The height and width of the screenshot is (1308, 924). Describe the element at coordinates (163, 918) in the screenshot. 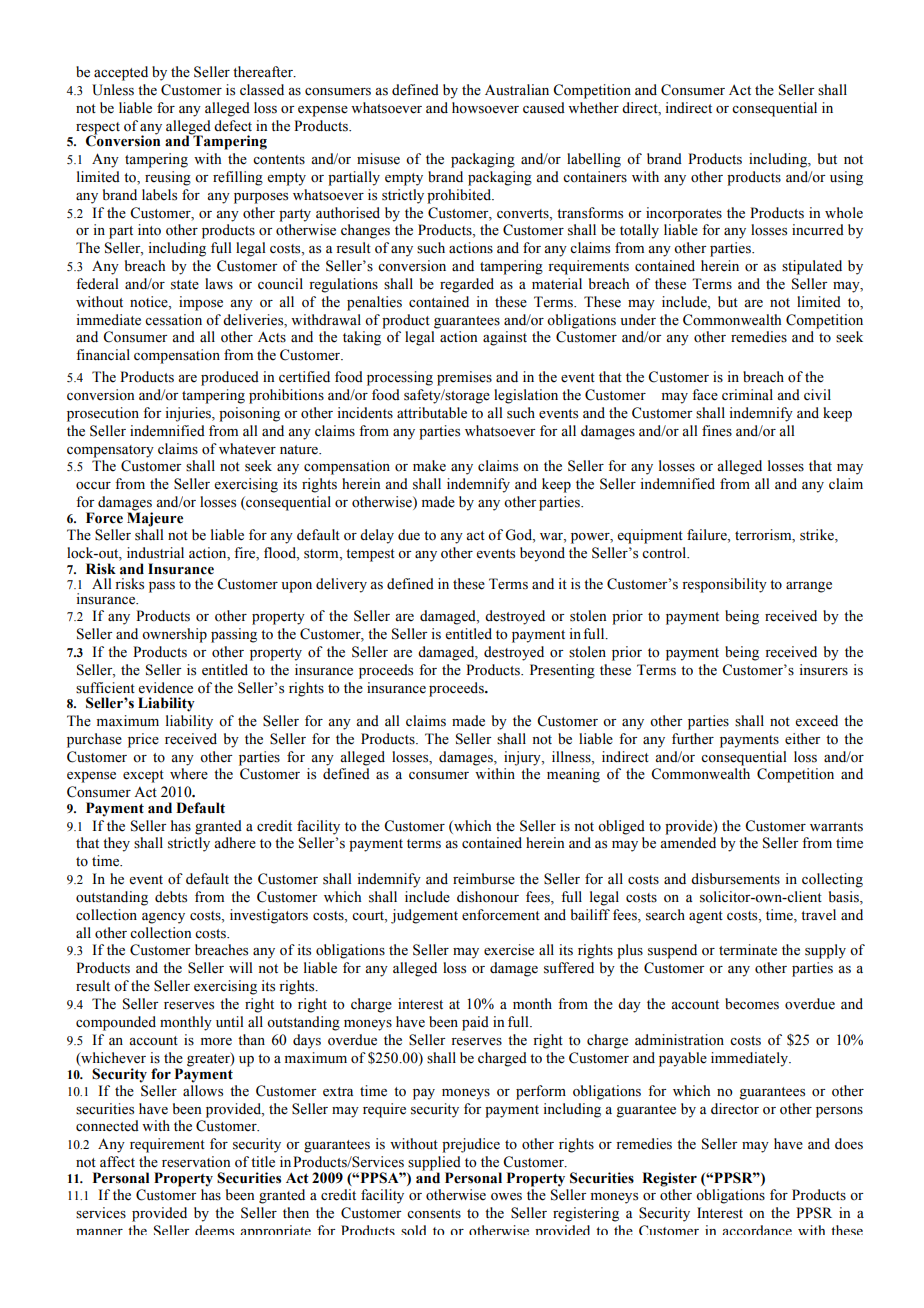

I see `agency` at that location.
